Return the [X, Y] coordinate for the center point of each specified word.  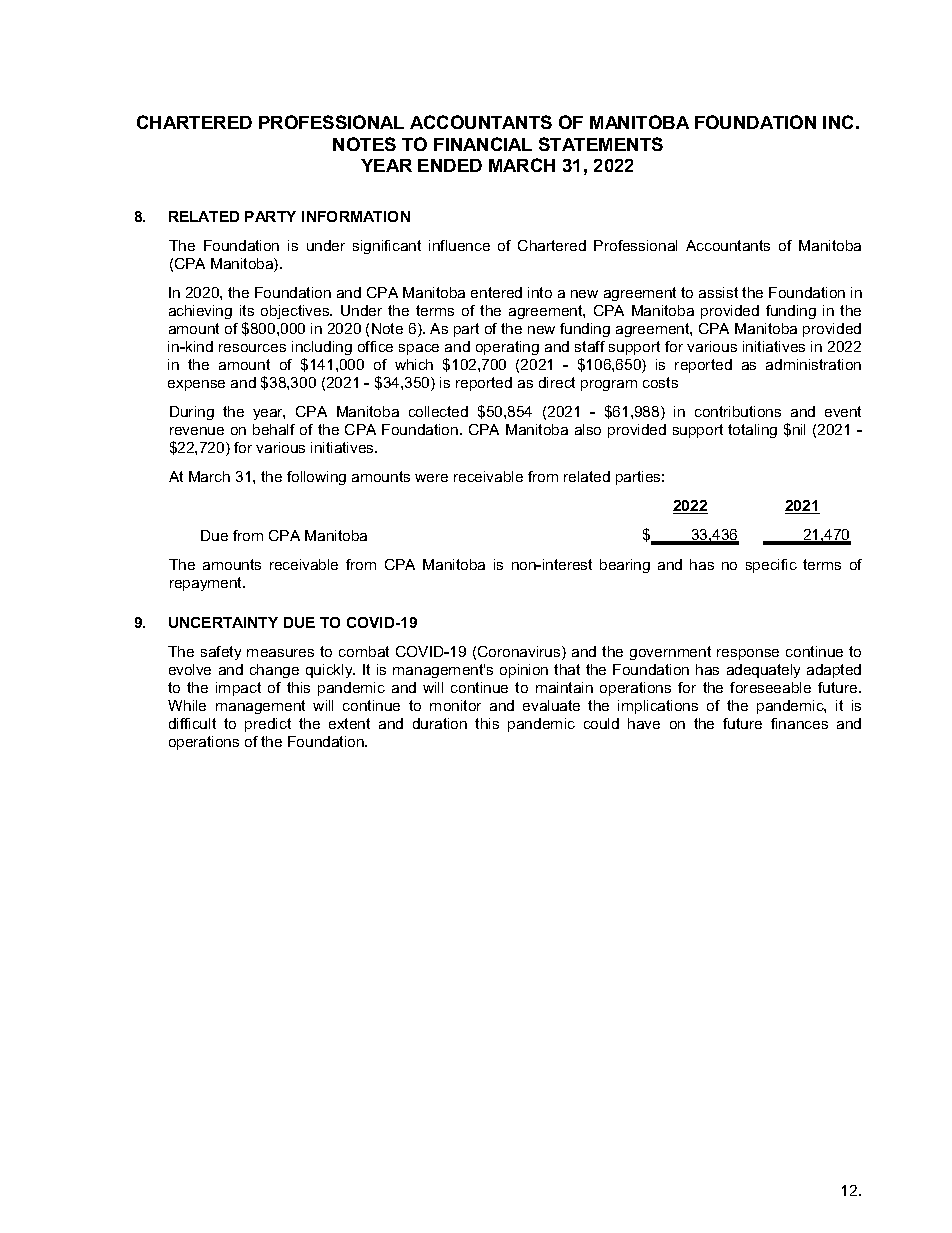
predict [268, 725]
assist [718, 292]
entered [496, 292]
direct [557, 382]
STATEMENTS [601, 144]
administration [813, 364]
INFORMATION [356, 216]
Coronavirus [520, 653]
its [247, 310]
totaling [752, 431]
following [316, 478]
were [431, 478]
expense [196, 385]
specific [771, 566]
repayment [207, 584]
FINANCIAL [483, 144]
